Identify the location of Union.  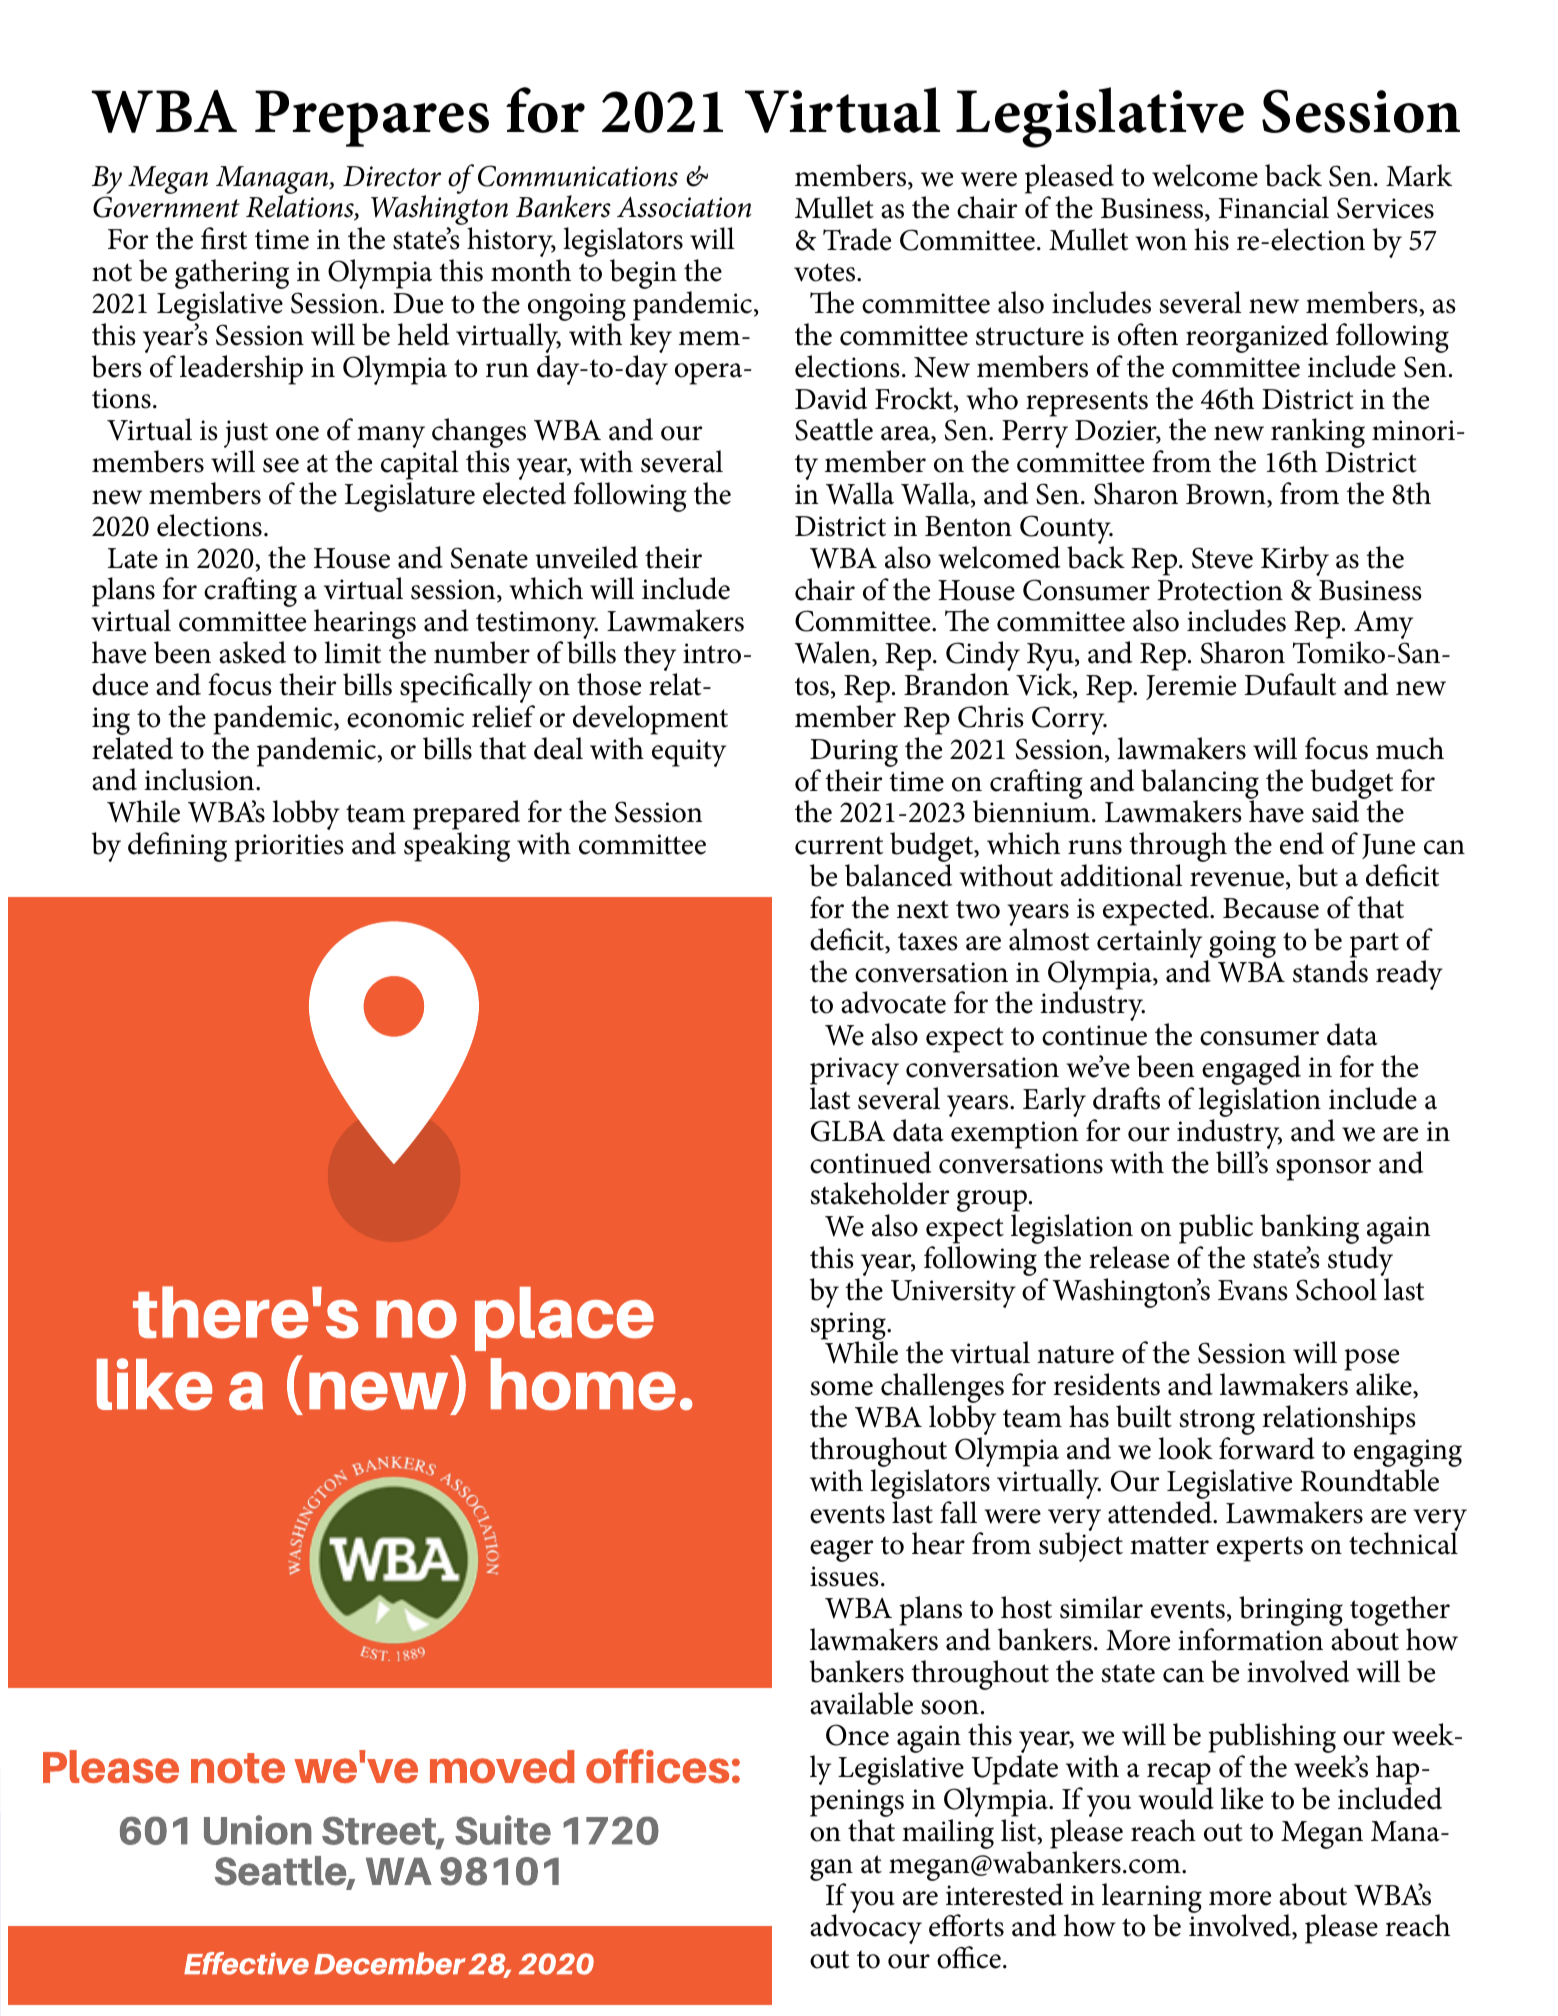
(258, 1830).
